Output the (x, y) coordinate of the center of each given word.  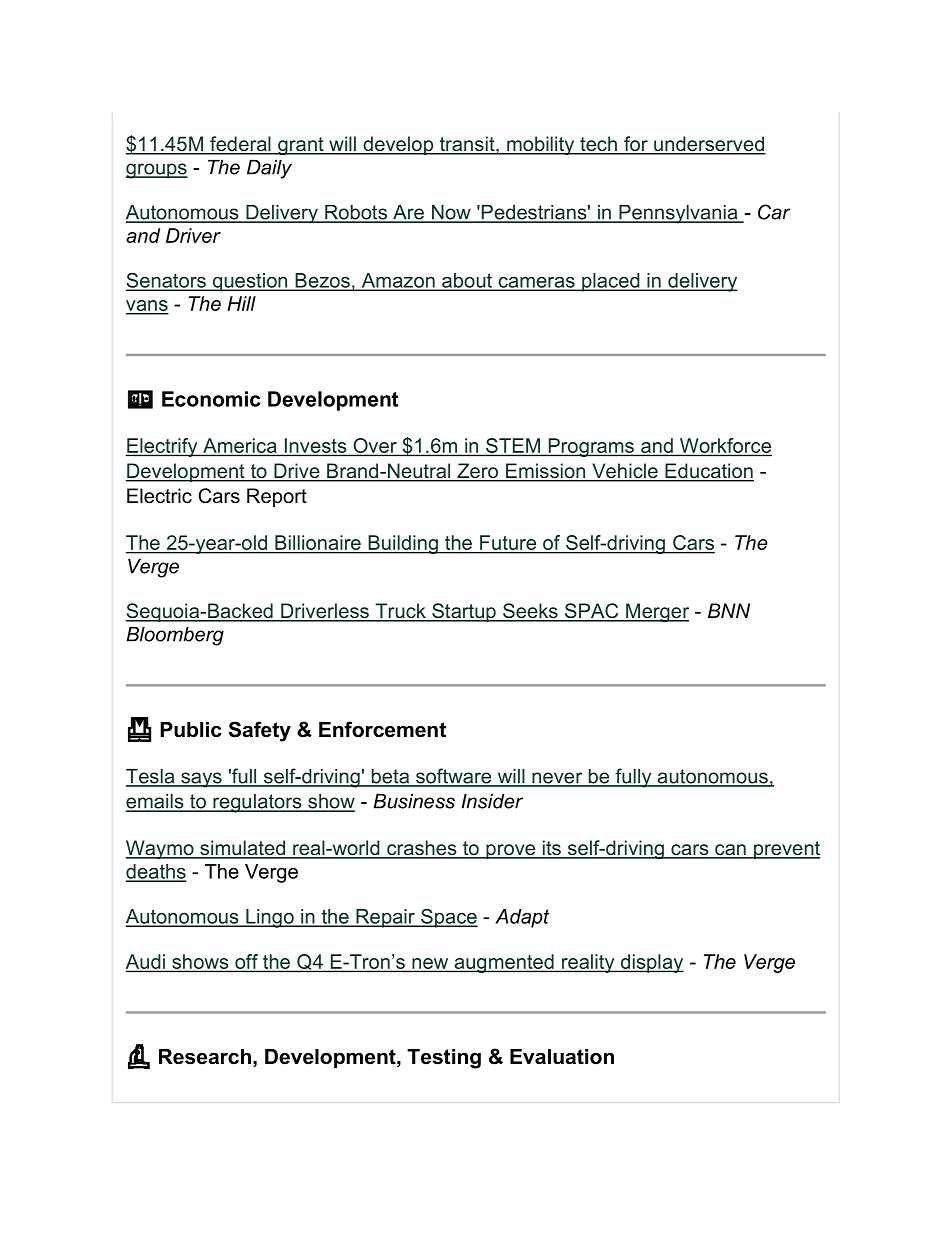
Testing (444, 1059)
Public (191, 730)
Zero (478, 472)
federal (240, 145)
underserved (709, 145)
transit (467, 145)
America (240, 445)
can (730, 851)
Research (205, 1057)
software (454, 777)
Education (708, 472)
